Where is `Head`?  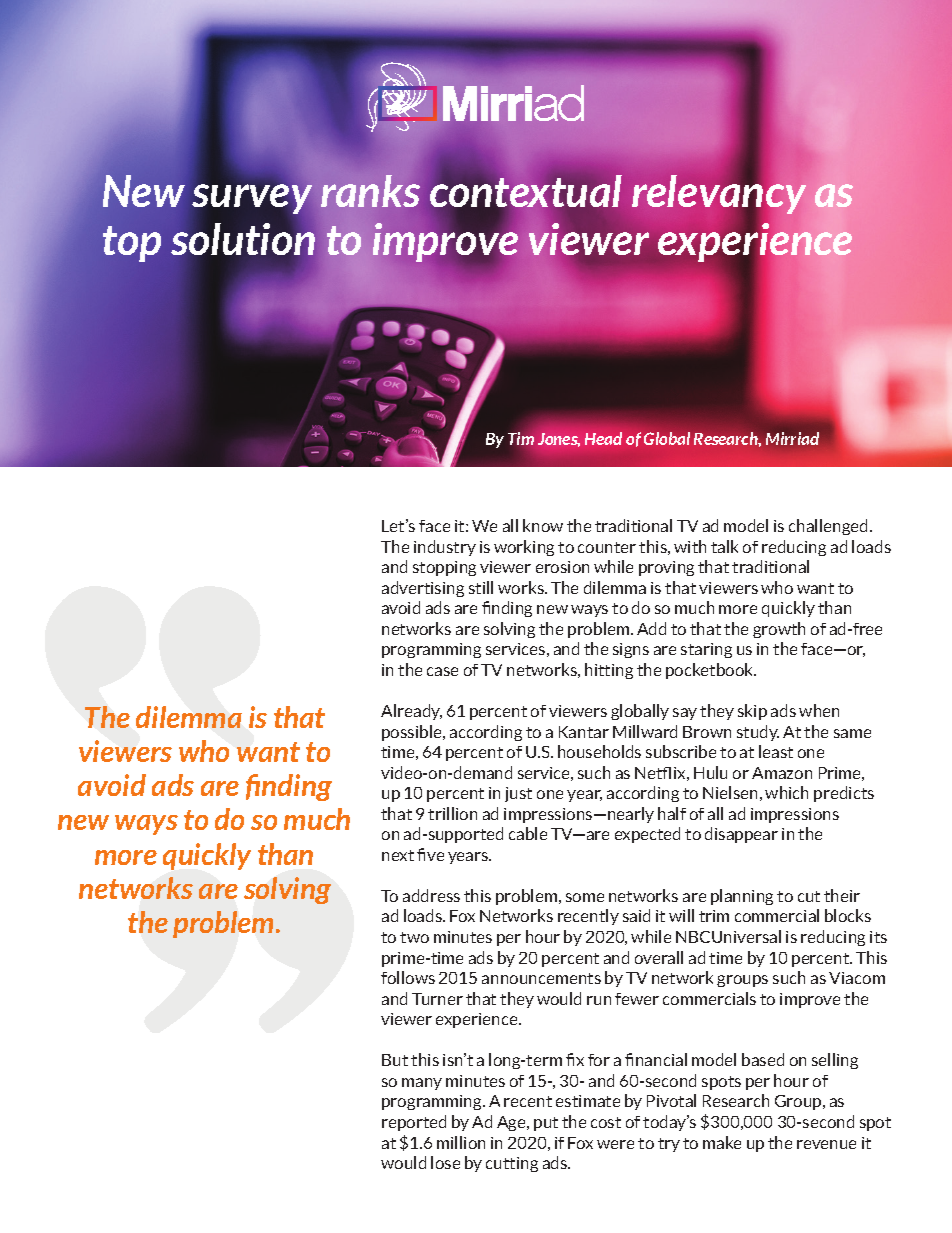
Head is located at coordinates (603, 438).
